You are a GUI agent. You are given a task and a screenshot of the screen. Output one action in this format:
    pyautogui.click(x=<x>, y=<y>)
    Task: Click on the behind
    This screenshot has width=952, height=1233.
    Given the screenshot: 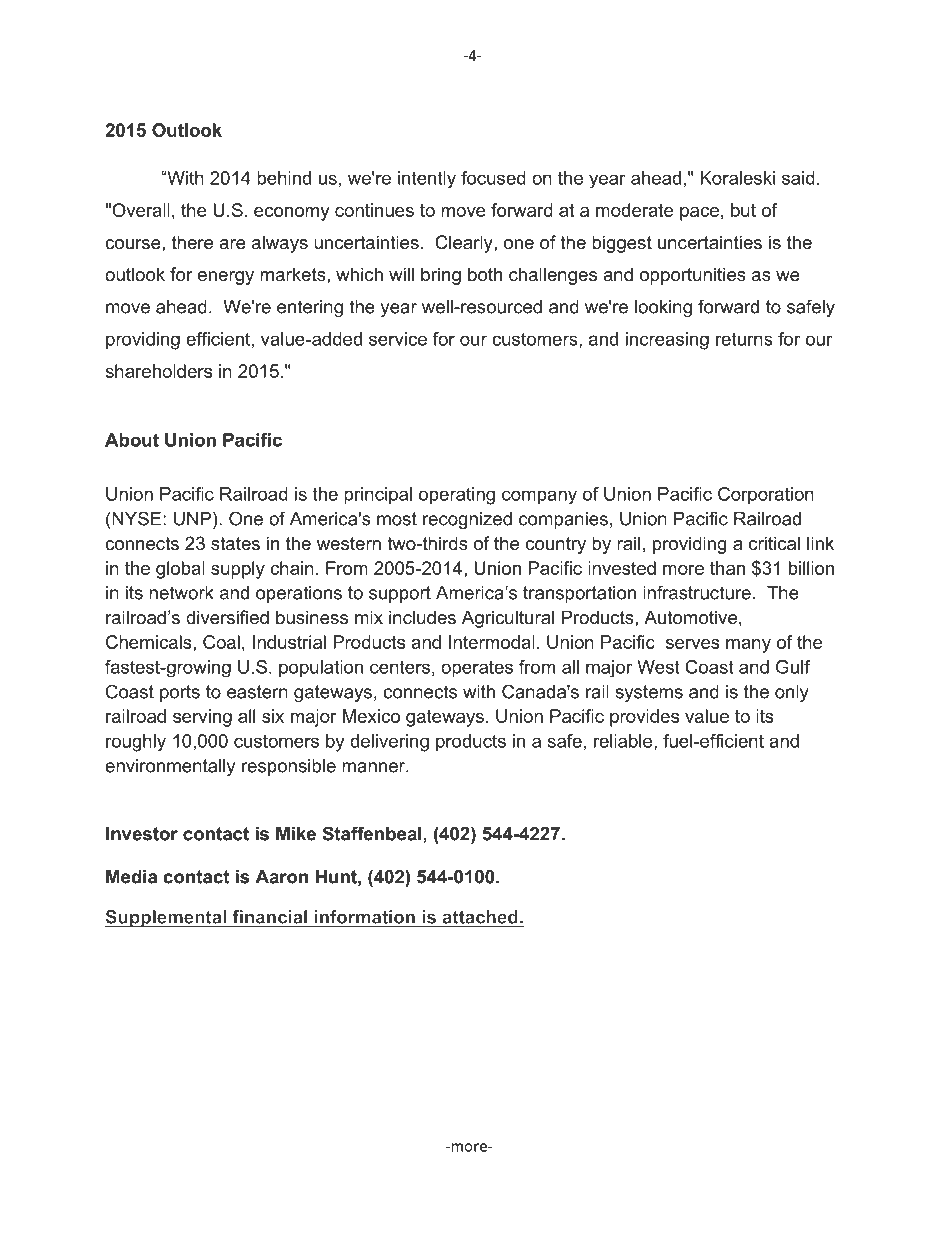 What is the action you would take?
    pyautogui.click(x=284, y=178)
